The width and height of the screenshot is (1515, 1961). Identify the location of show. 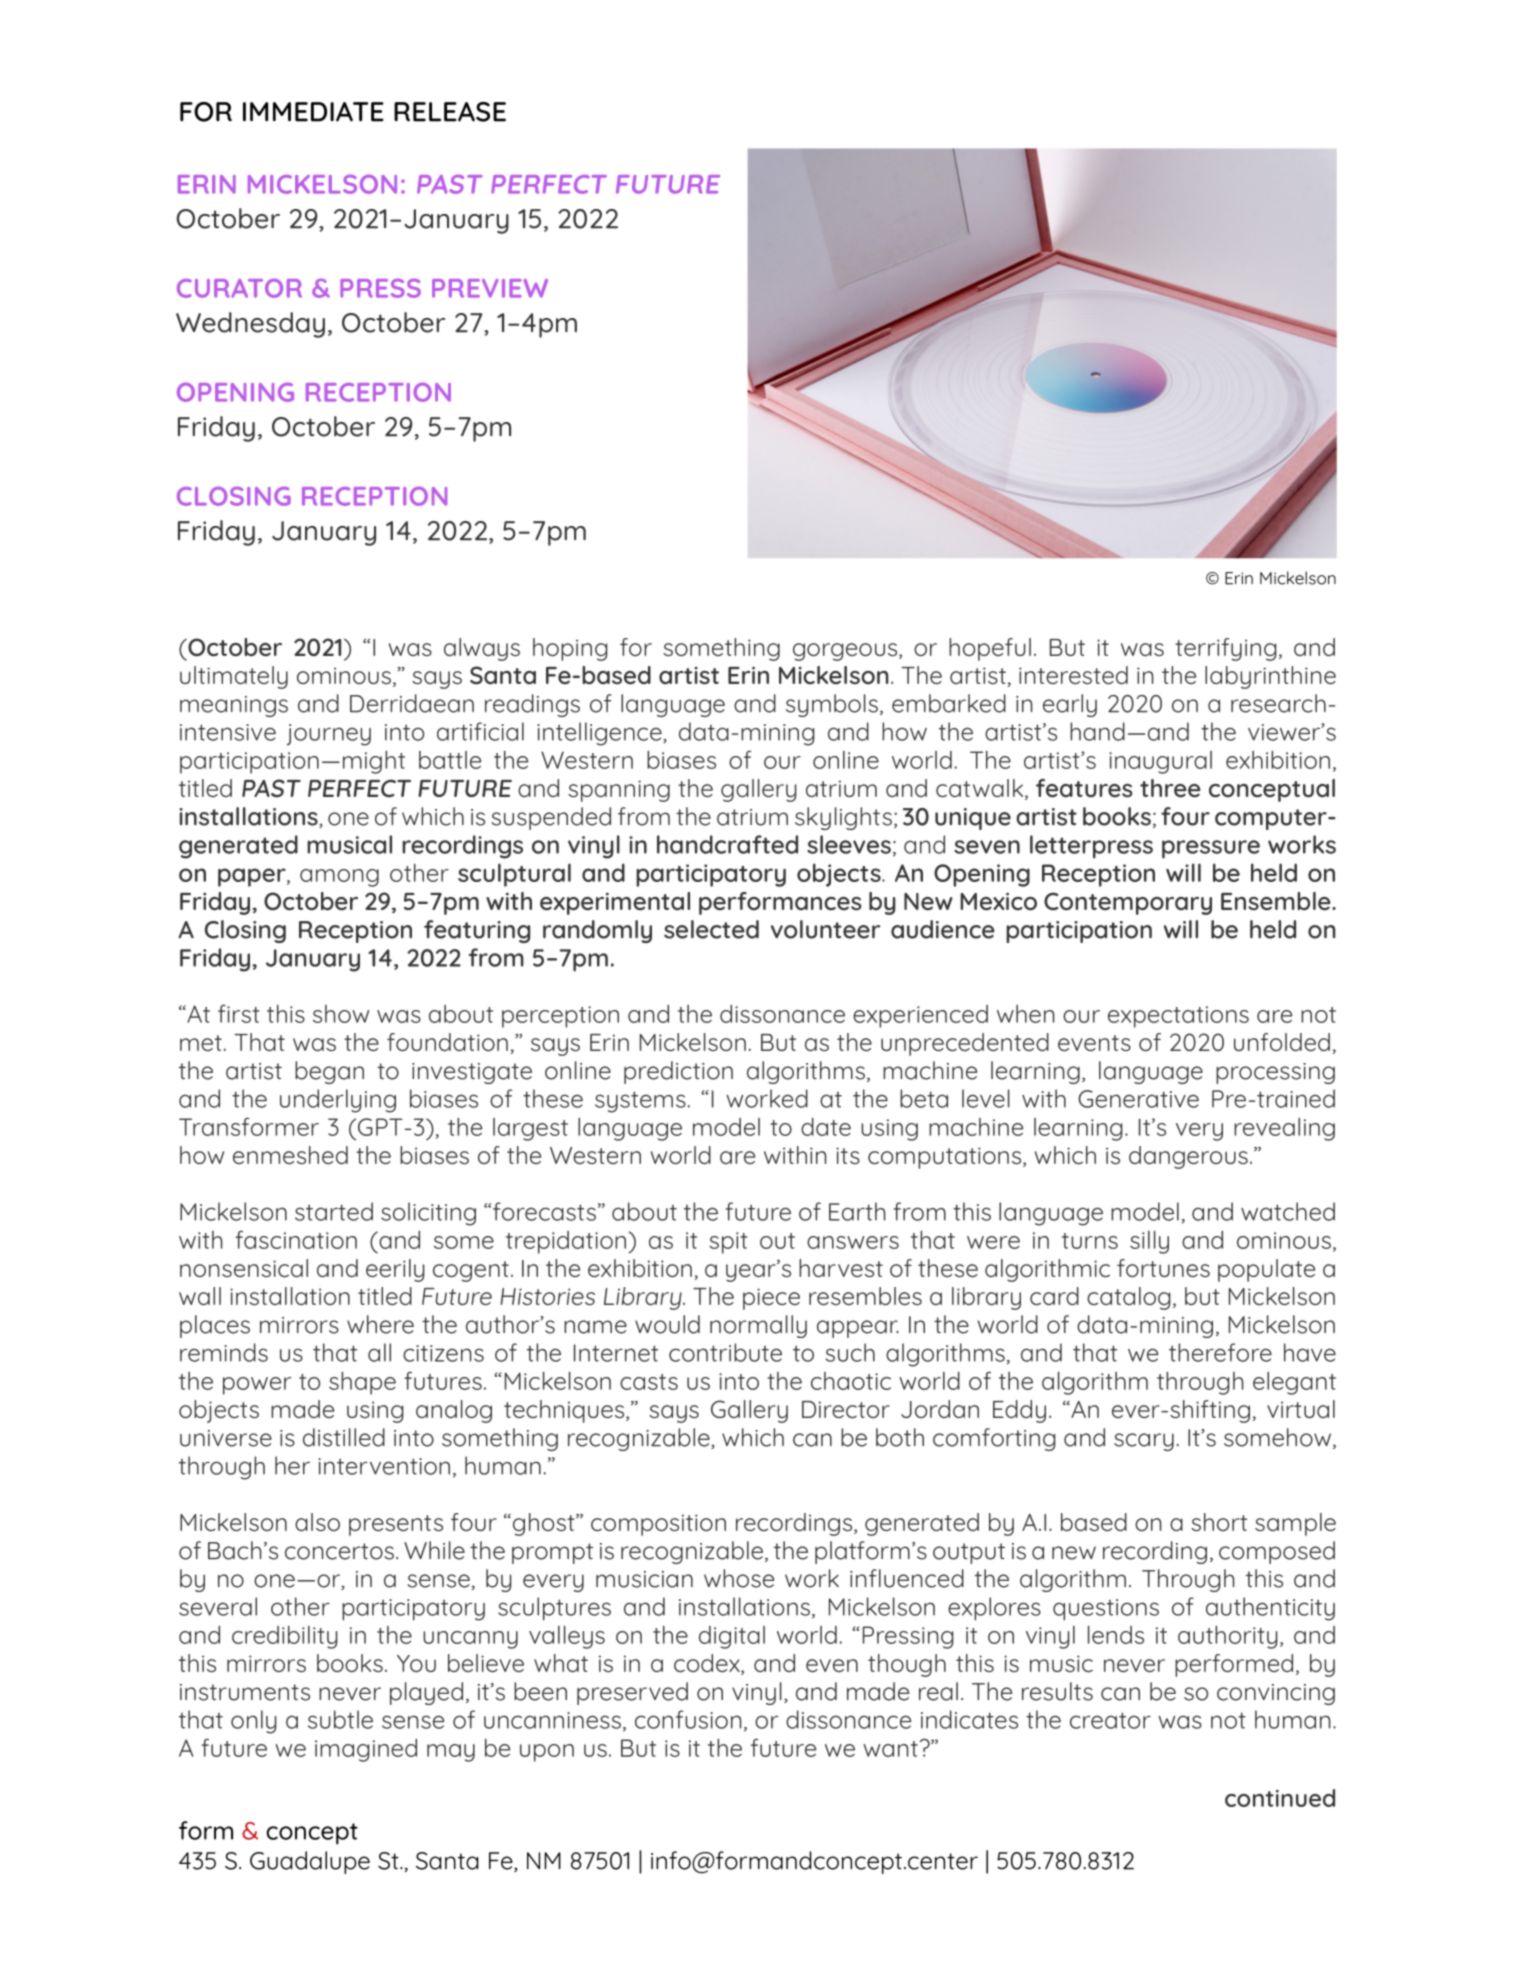
(341, 1014).
